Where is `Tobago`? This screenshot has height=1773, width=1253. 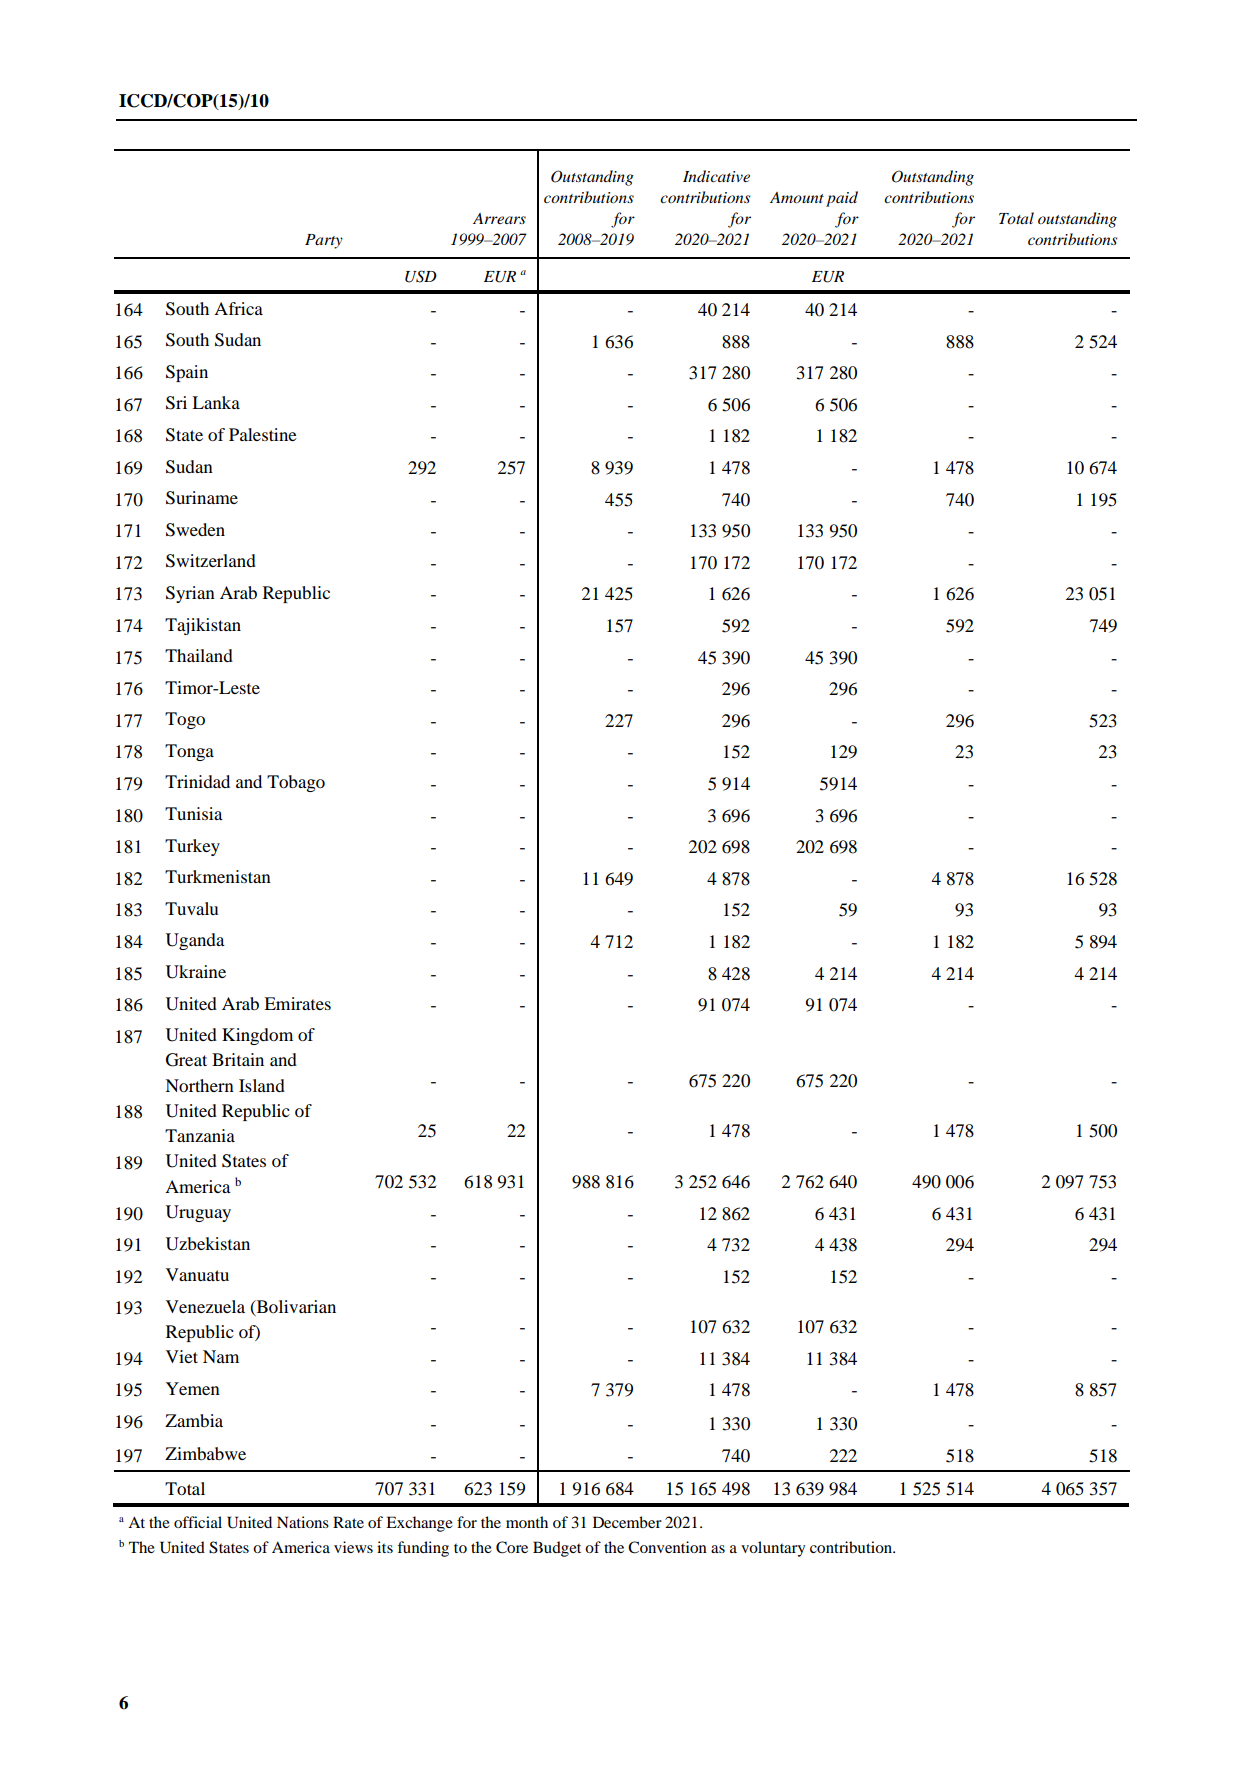 Tobago is located at coordinates (296, 783).
